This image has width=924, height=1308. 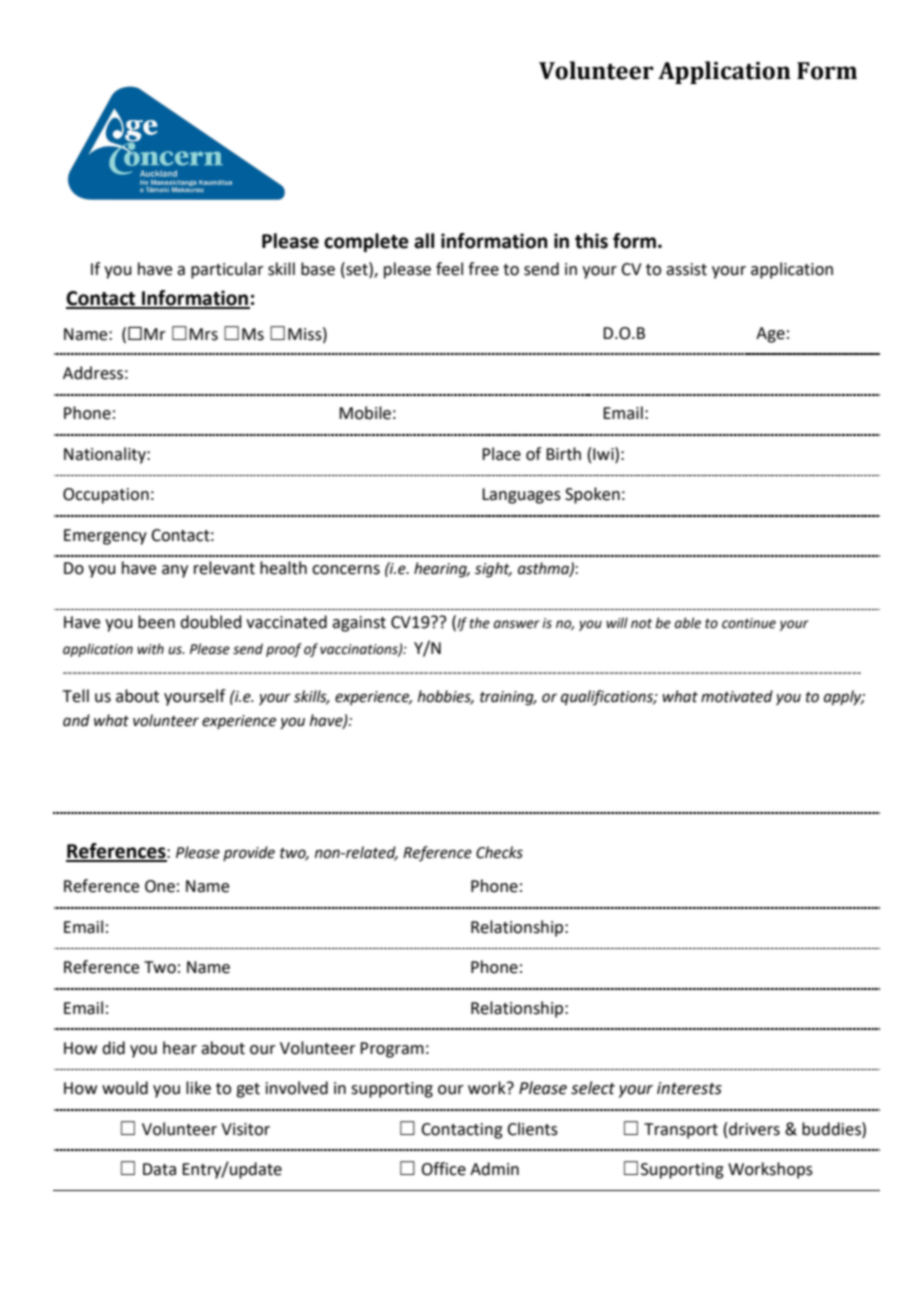 What do you see at coordinates (737, 696) in the image?
I see `motivated` at bounding box center [737, 696].
